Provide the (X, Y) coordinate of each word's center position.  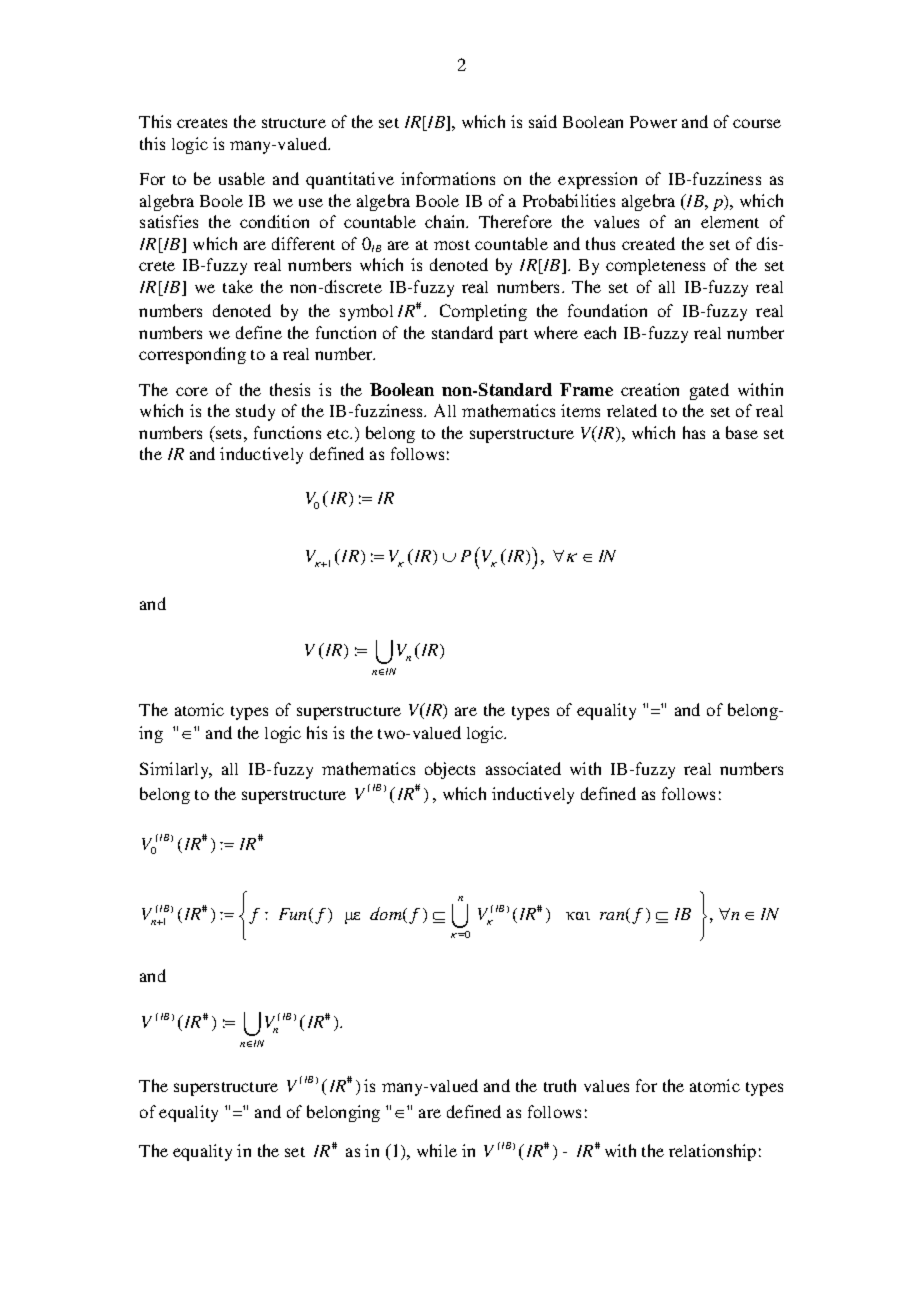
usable (242, 178)
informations (448, 178)
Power (653, 122)
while (437, 1150)
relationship (712, 1152)
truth (560, 1085)
